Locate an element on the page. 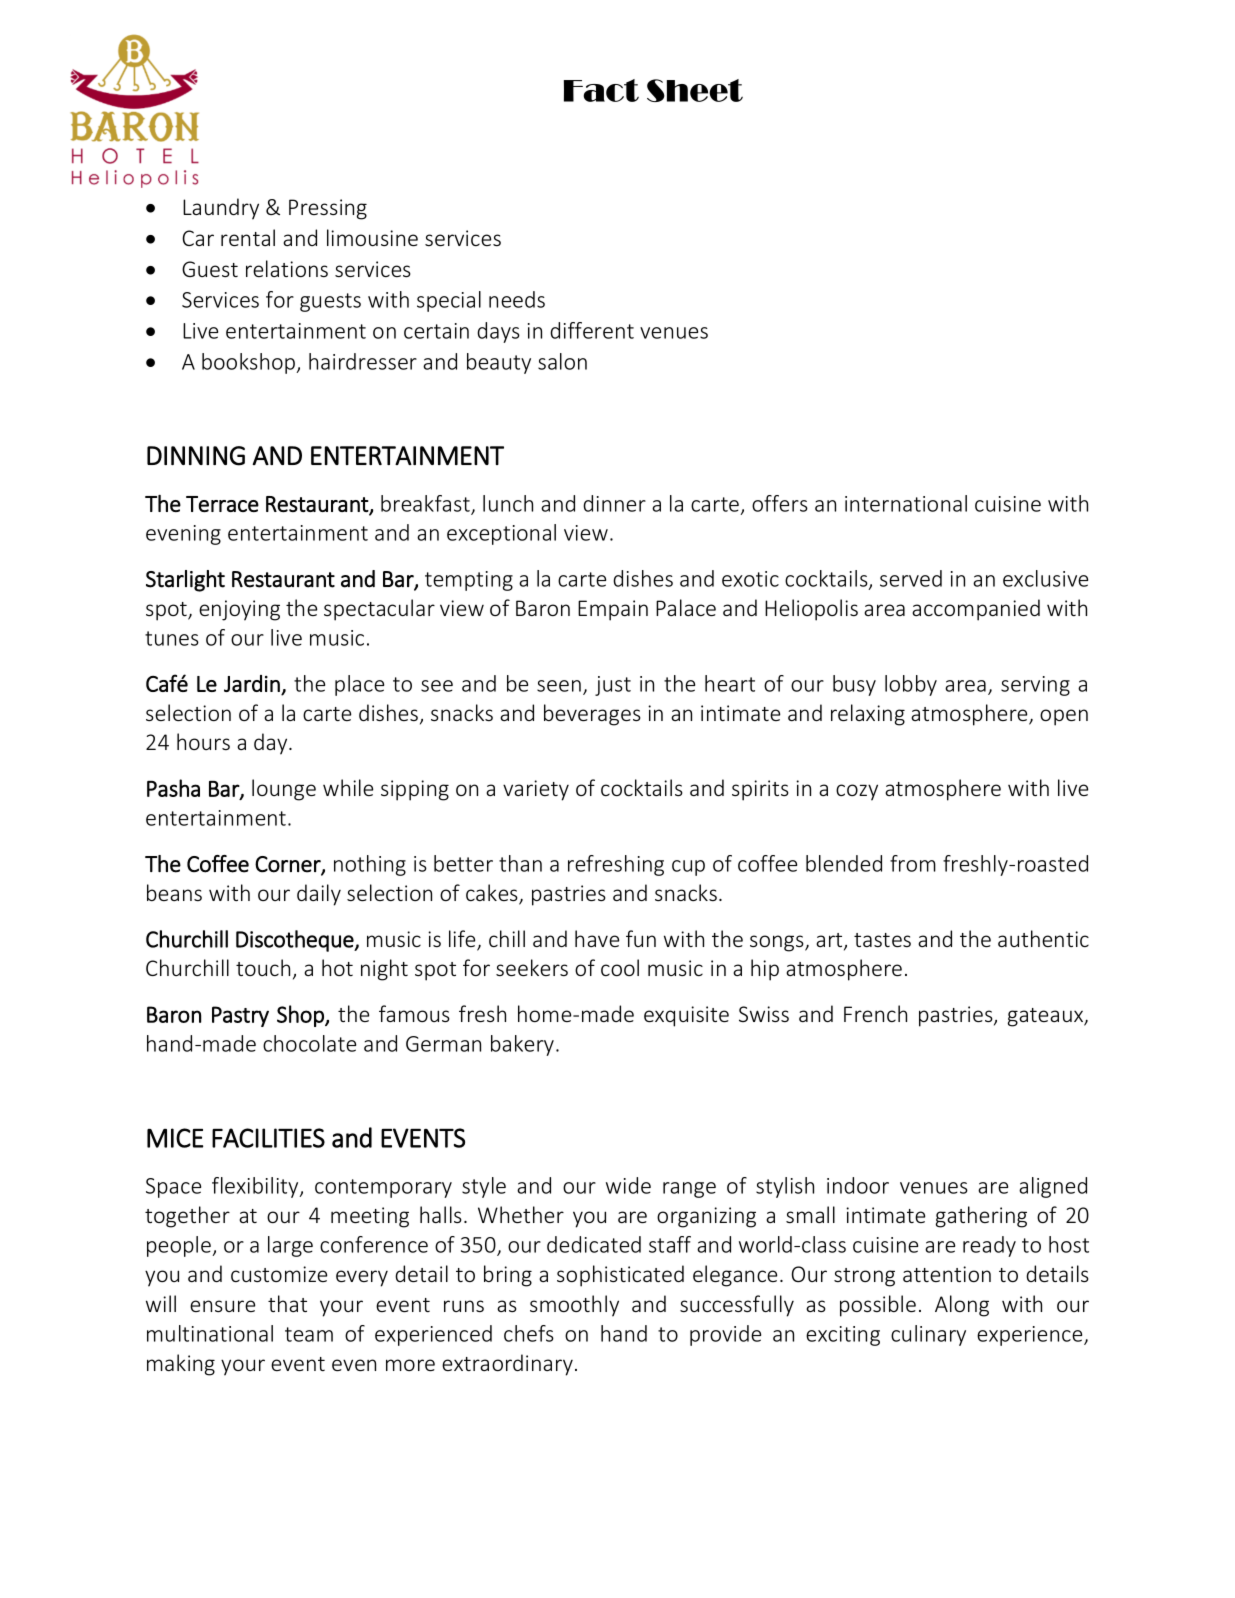  lobby is located at coordinates (911, 685).
